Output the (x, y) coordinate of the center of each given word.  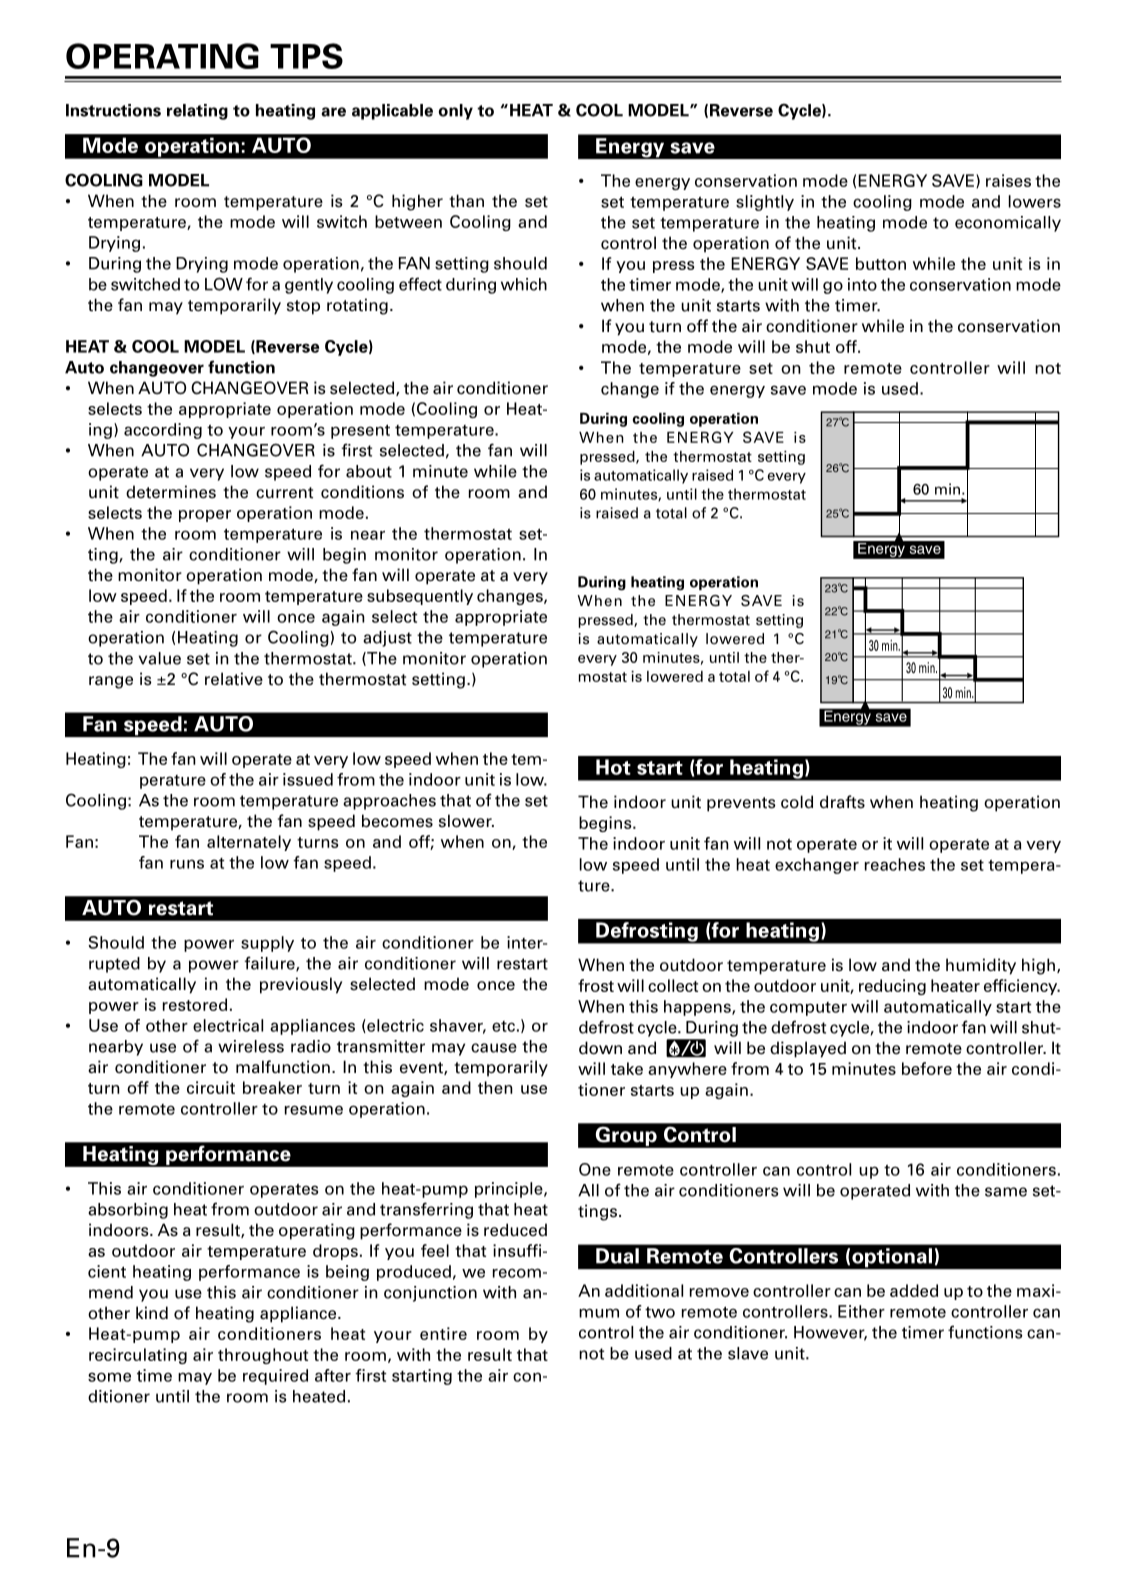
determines (171, 492)
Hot (613, 767)
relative (234, 679)
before (927, 1068)
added (914, 1290)
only (456, 112)
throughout (263, 1356)
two (660, 1312)
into (862, 284)
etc (503, 1026)
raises (1008, 180)
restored (195, 1004)
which (524, 284)
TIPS (306, 56)
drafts (842, 802)
